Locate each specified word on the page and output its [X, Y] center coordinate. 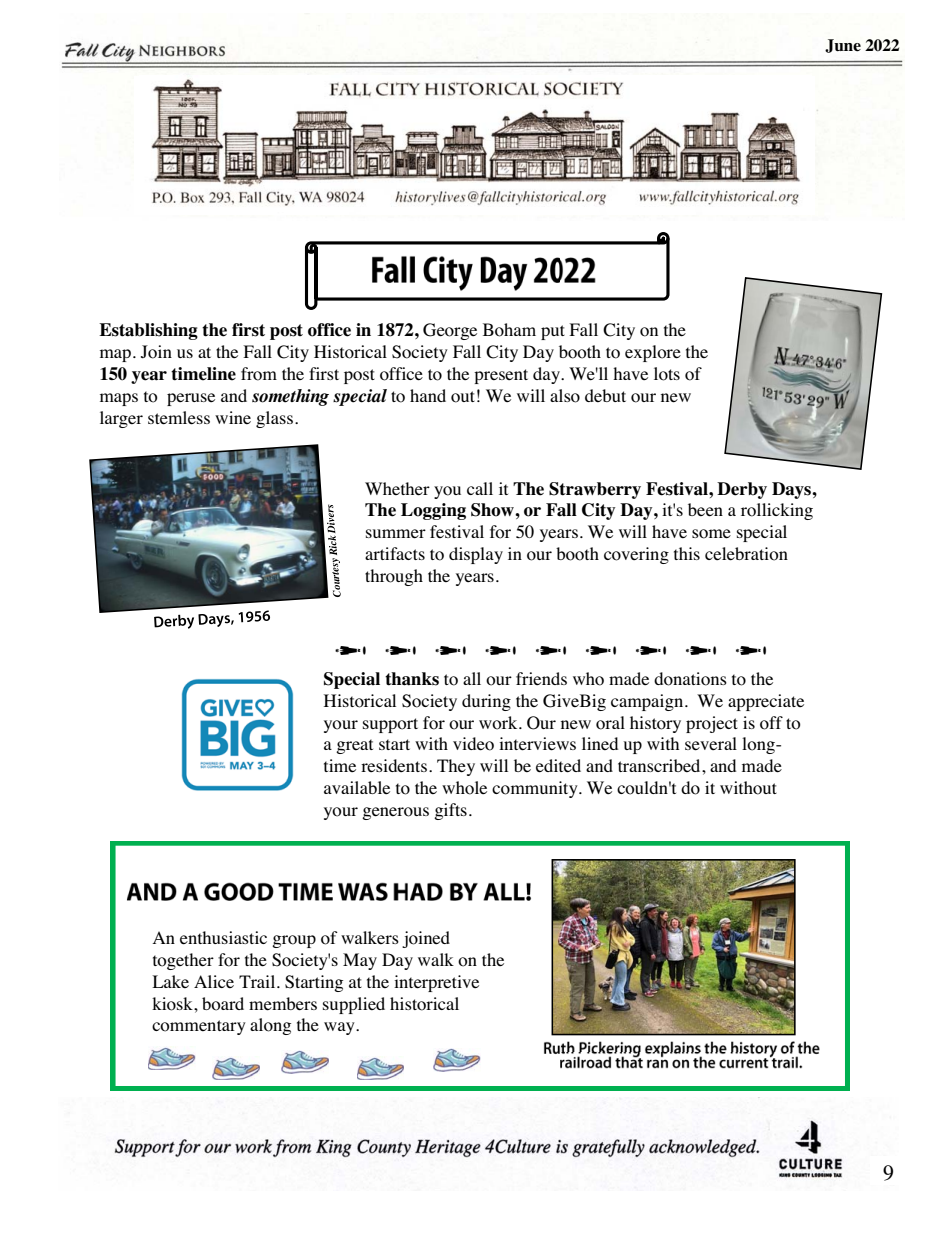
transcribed [660, 765]
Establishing [148, 331]
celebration [746, 554]
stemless [179, 418]
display [476, 555]
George [450, 331]
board [223, 1004]
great [354, 746]
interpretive [436, 983]
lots [667, 374]
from [259, 374]
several [711, 744]
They [456, 767]
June [843, 46]
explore [653, 353]
